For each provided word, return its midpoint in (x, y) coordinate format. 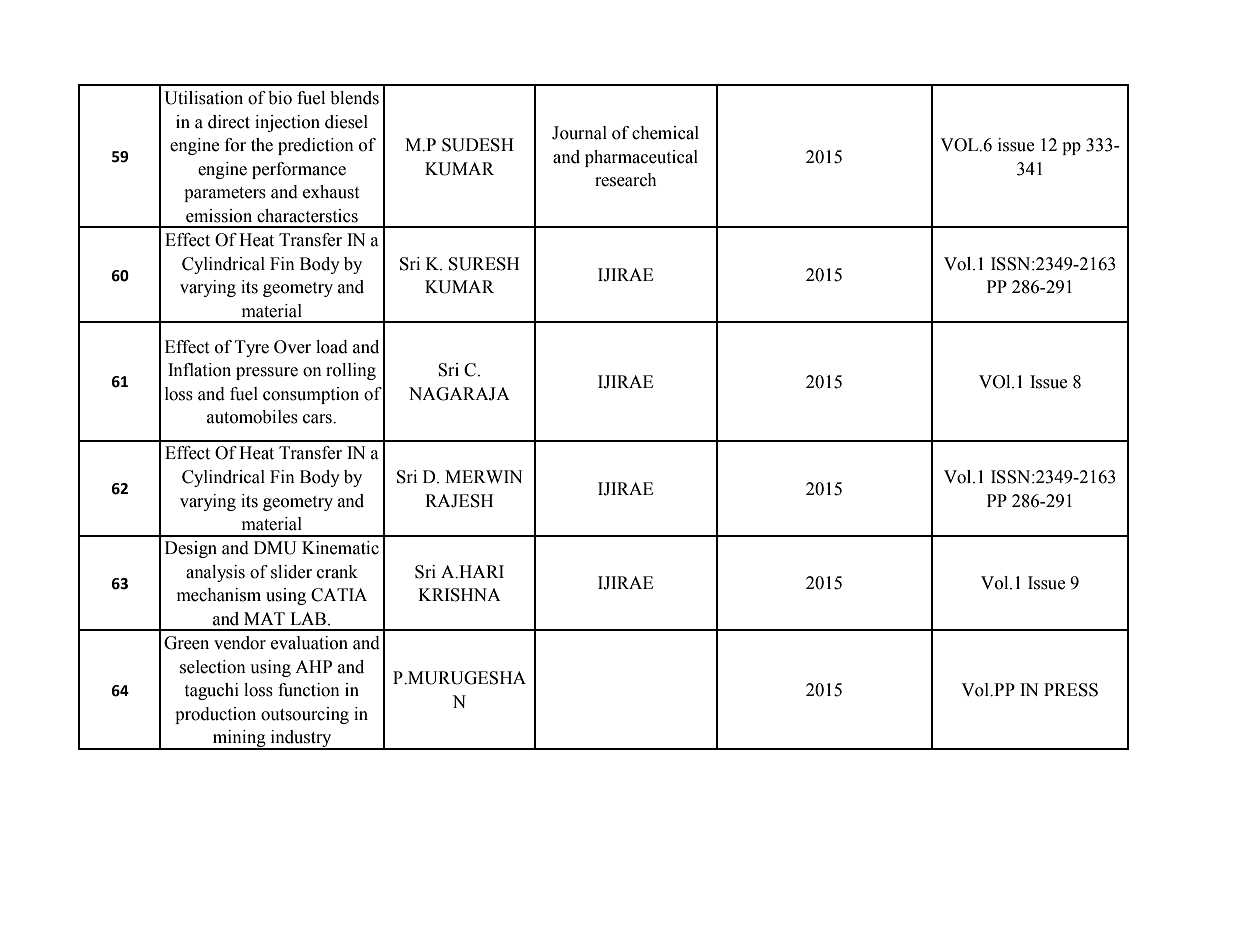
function (309, 690)
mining (239, 740)
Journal (579, 133)
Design (191, 549)
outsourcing (305, 715)
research (626, 180)
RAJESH (459, 501)
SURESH (484, 264)
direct (229, 122)
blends (354, 98)
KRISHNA (459, 595)
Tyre (252, 348)
